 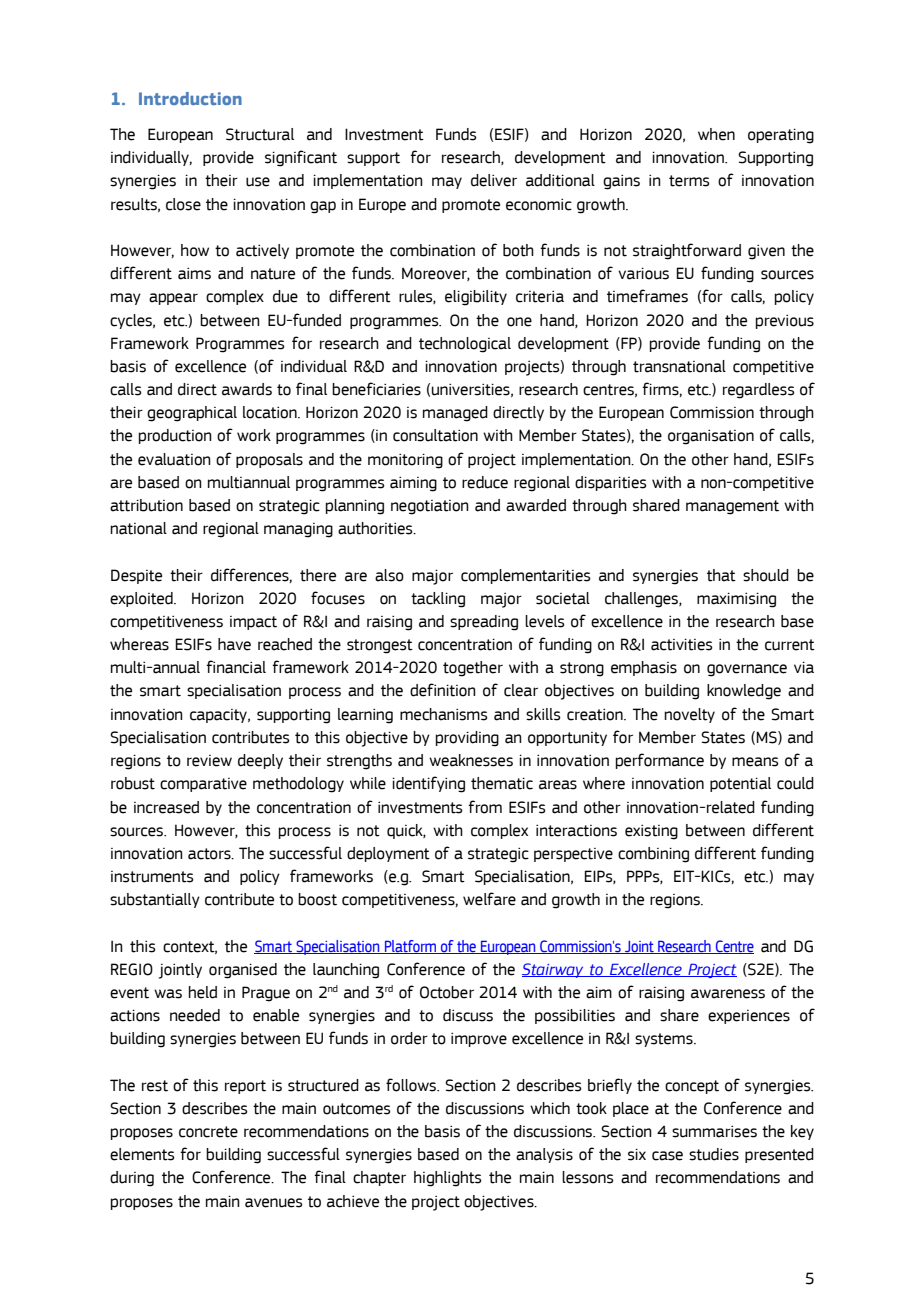 I want to click on have, so click(x=234, y=644).
